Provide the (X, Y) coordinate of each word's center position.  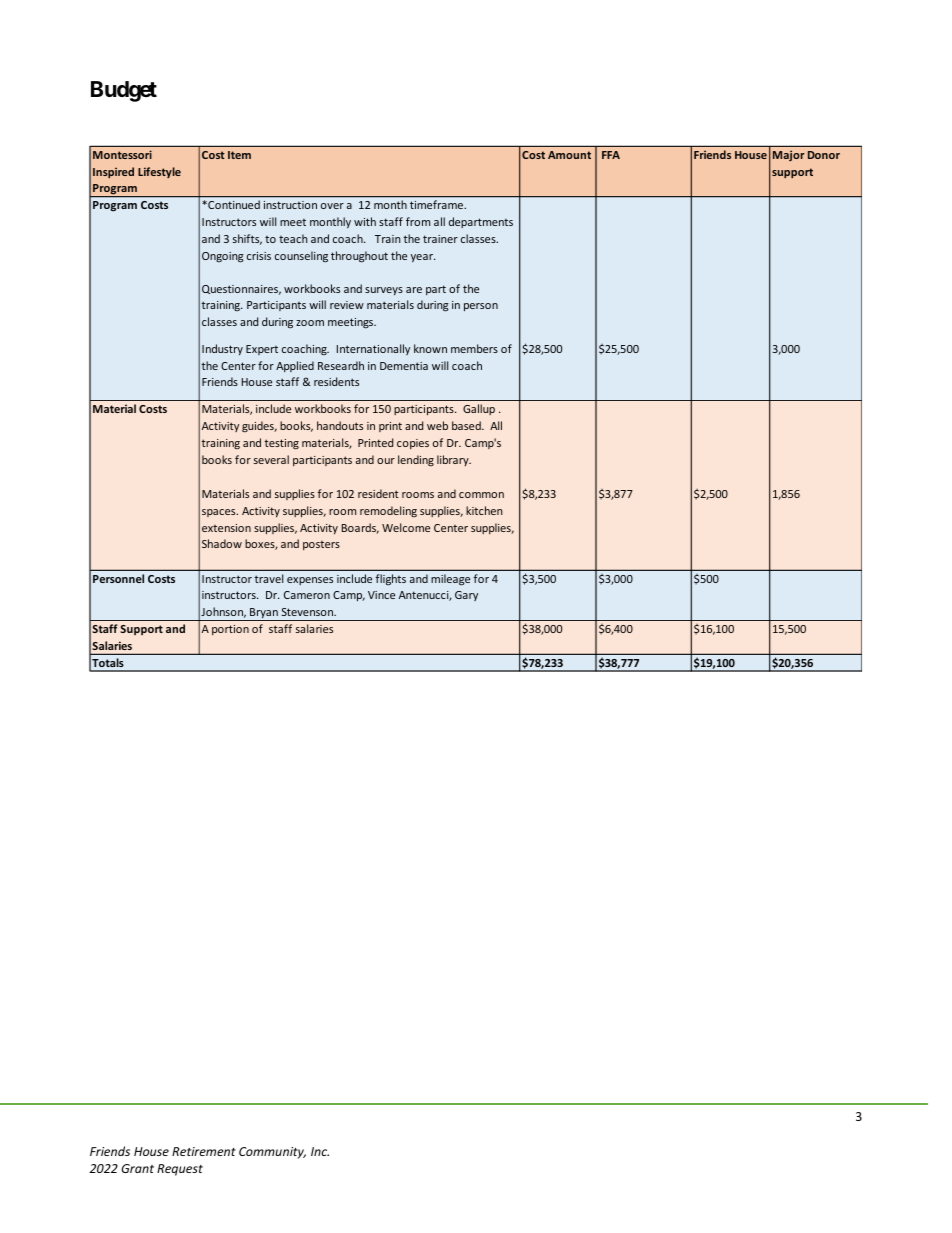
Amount (569, 155)
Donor (824, 155)
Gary (466, 596)
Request (180, 1170)
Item (239, 155)
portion (230, 630)
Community (272, 1153)
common (481, 495)
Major (789, 155)
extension (226, 528)
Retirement (204, 1151)
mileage (450, 580)
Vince (381, 595)
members (474, 348)
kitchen (484, 510)
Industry (222, 349)
